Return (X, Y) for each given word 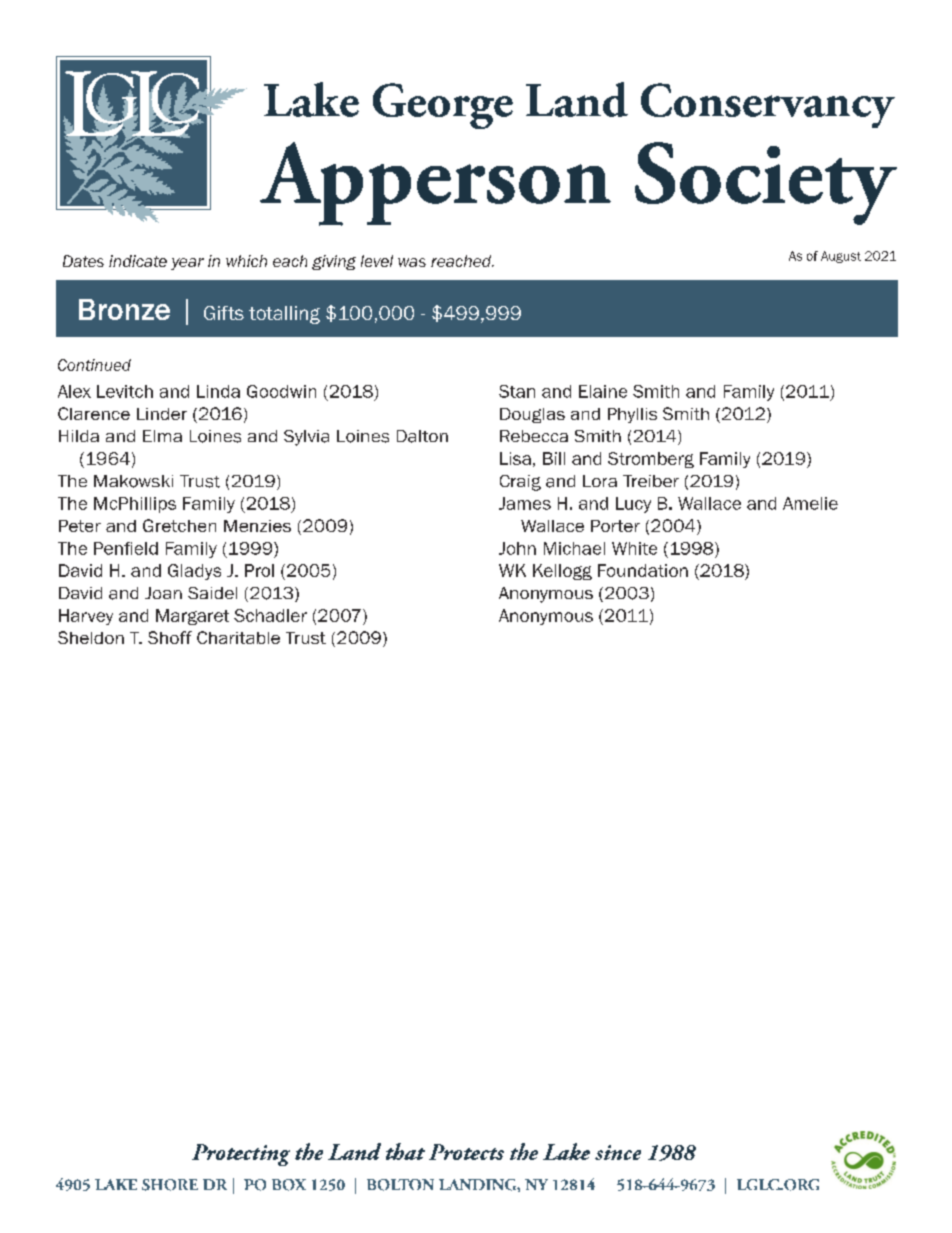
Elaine (603, 391)
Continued (94, 365)
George (443, 106)
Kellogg (562, 572)
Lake (311, 99)
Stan (517, 391)
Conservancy (768, 105)
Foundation (643, 570)
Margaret (192, 617)
